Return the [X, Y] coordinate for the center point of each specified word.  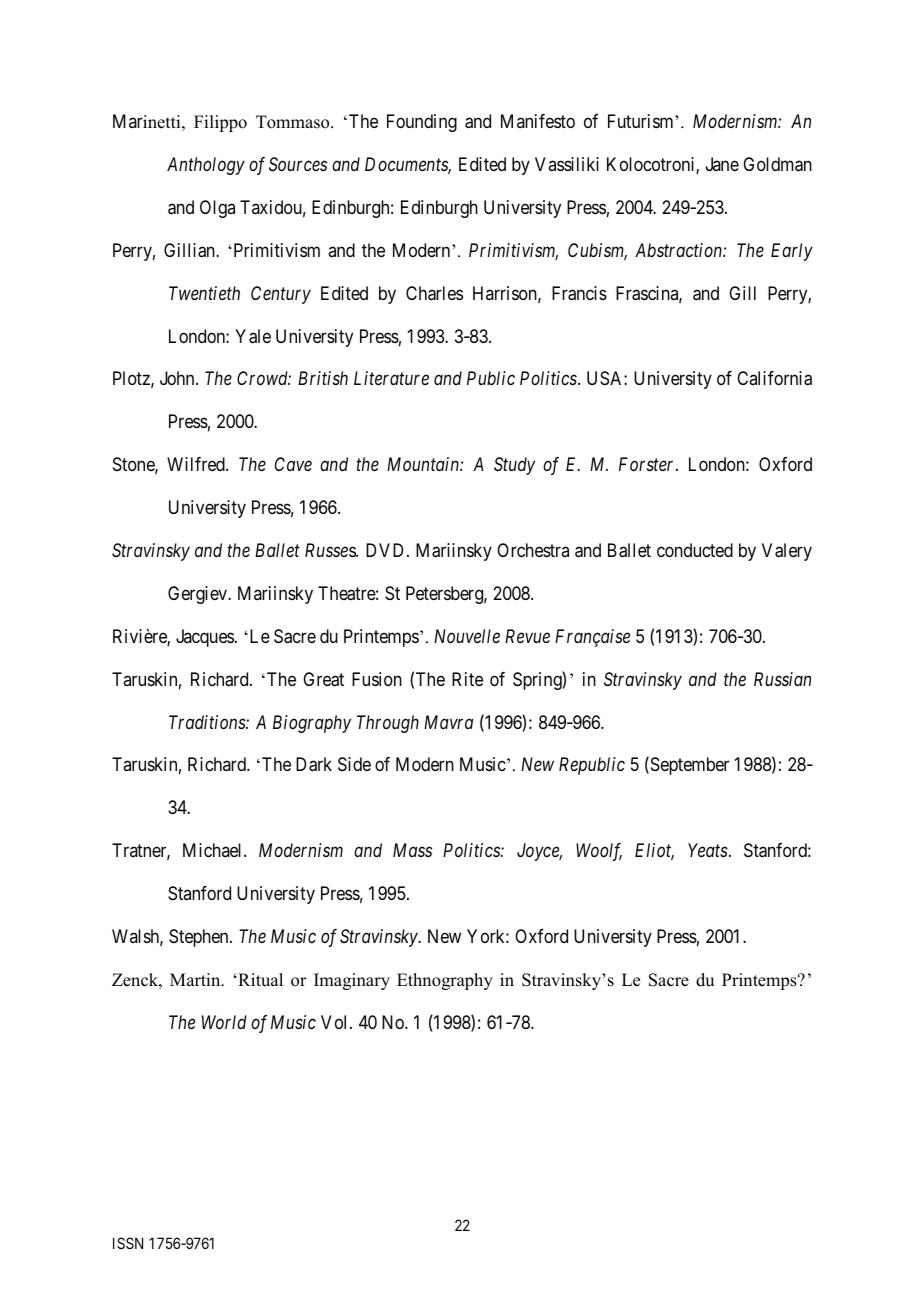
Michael [214, 850]
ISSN [128, 1243]
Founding [422, 123]
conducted [695, 550]
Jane [722, 164]
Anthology [206, 166]
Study [514, 466]
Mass [412, 850]
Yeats [708, 850]
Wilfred [197, 464]
